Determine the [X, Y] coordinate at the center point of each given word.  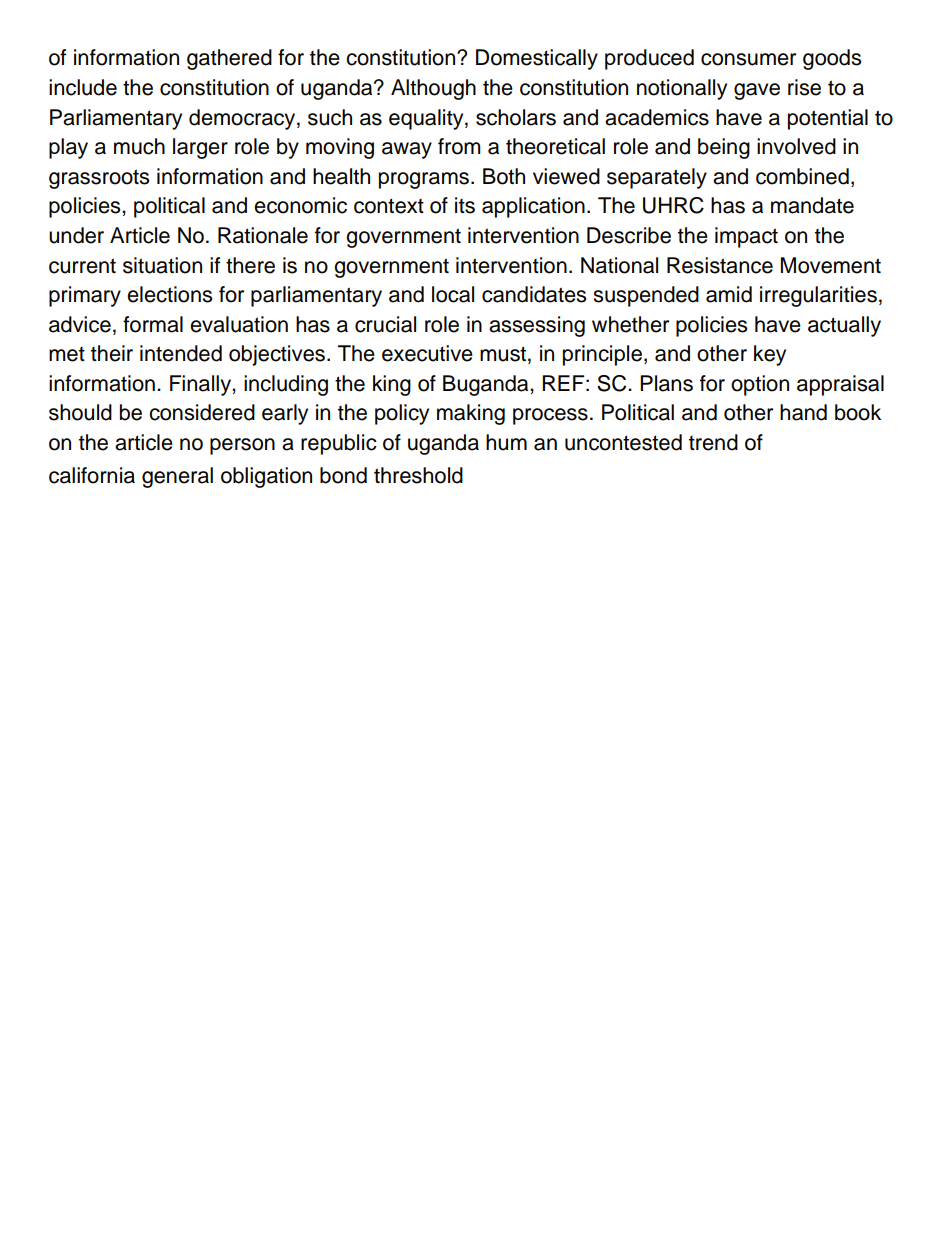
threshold [418, 475]
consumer [748, 59]
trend [713, 442]
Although [433, 89]
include [83, 87]
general [177, 477]
